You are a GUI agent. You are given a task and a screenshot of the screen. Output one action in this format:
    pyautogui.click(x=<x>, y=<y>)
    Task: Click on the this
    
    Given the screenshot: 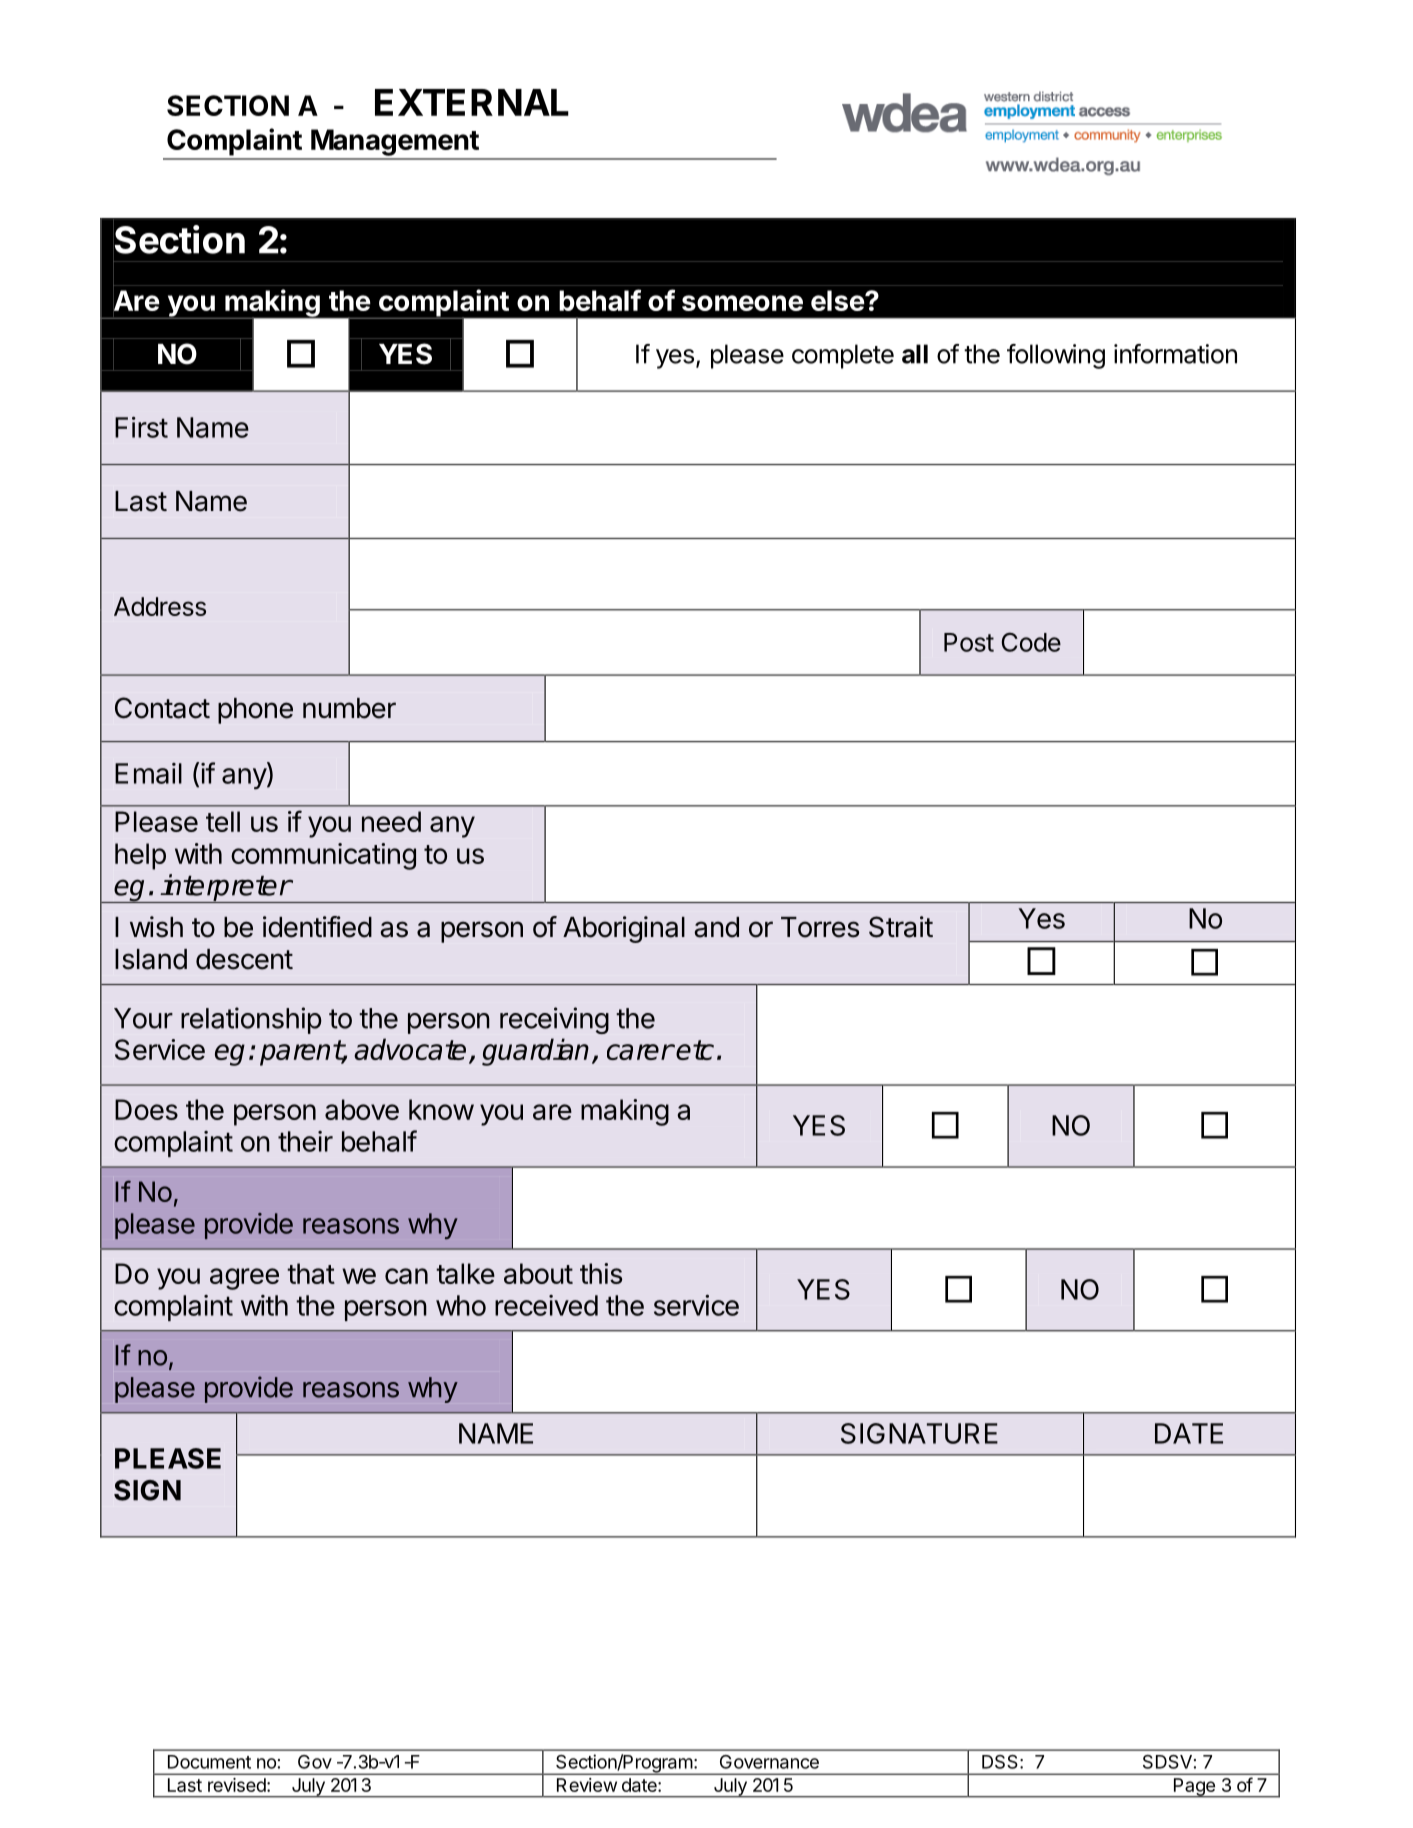 What is the action you would take?
    pyautogui.click(x=601, y=1273)
